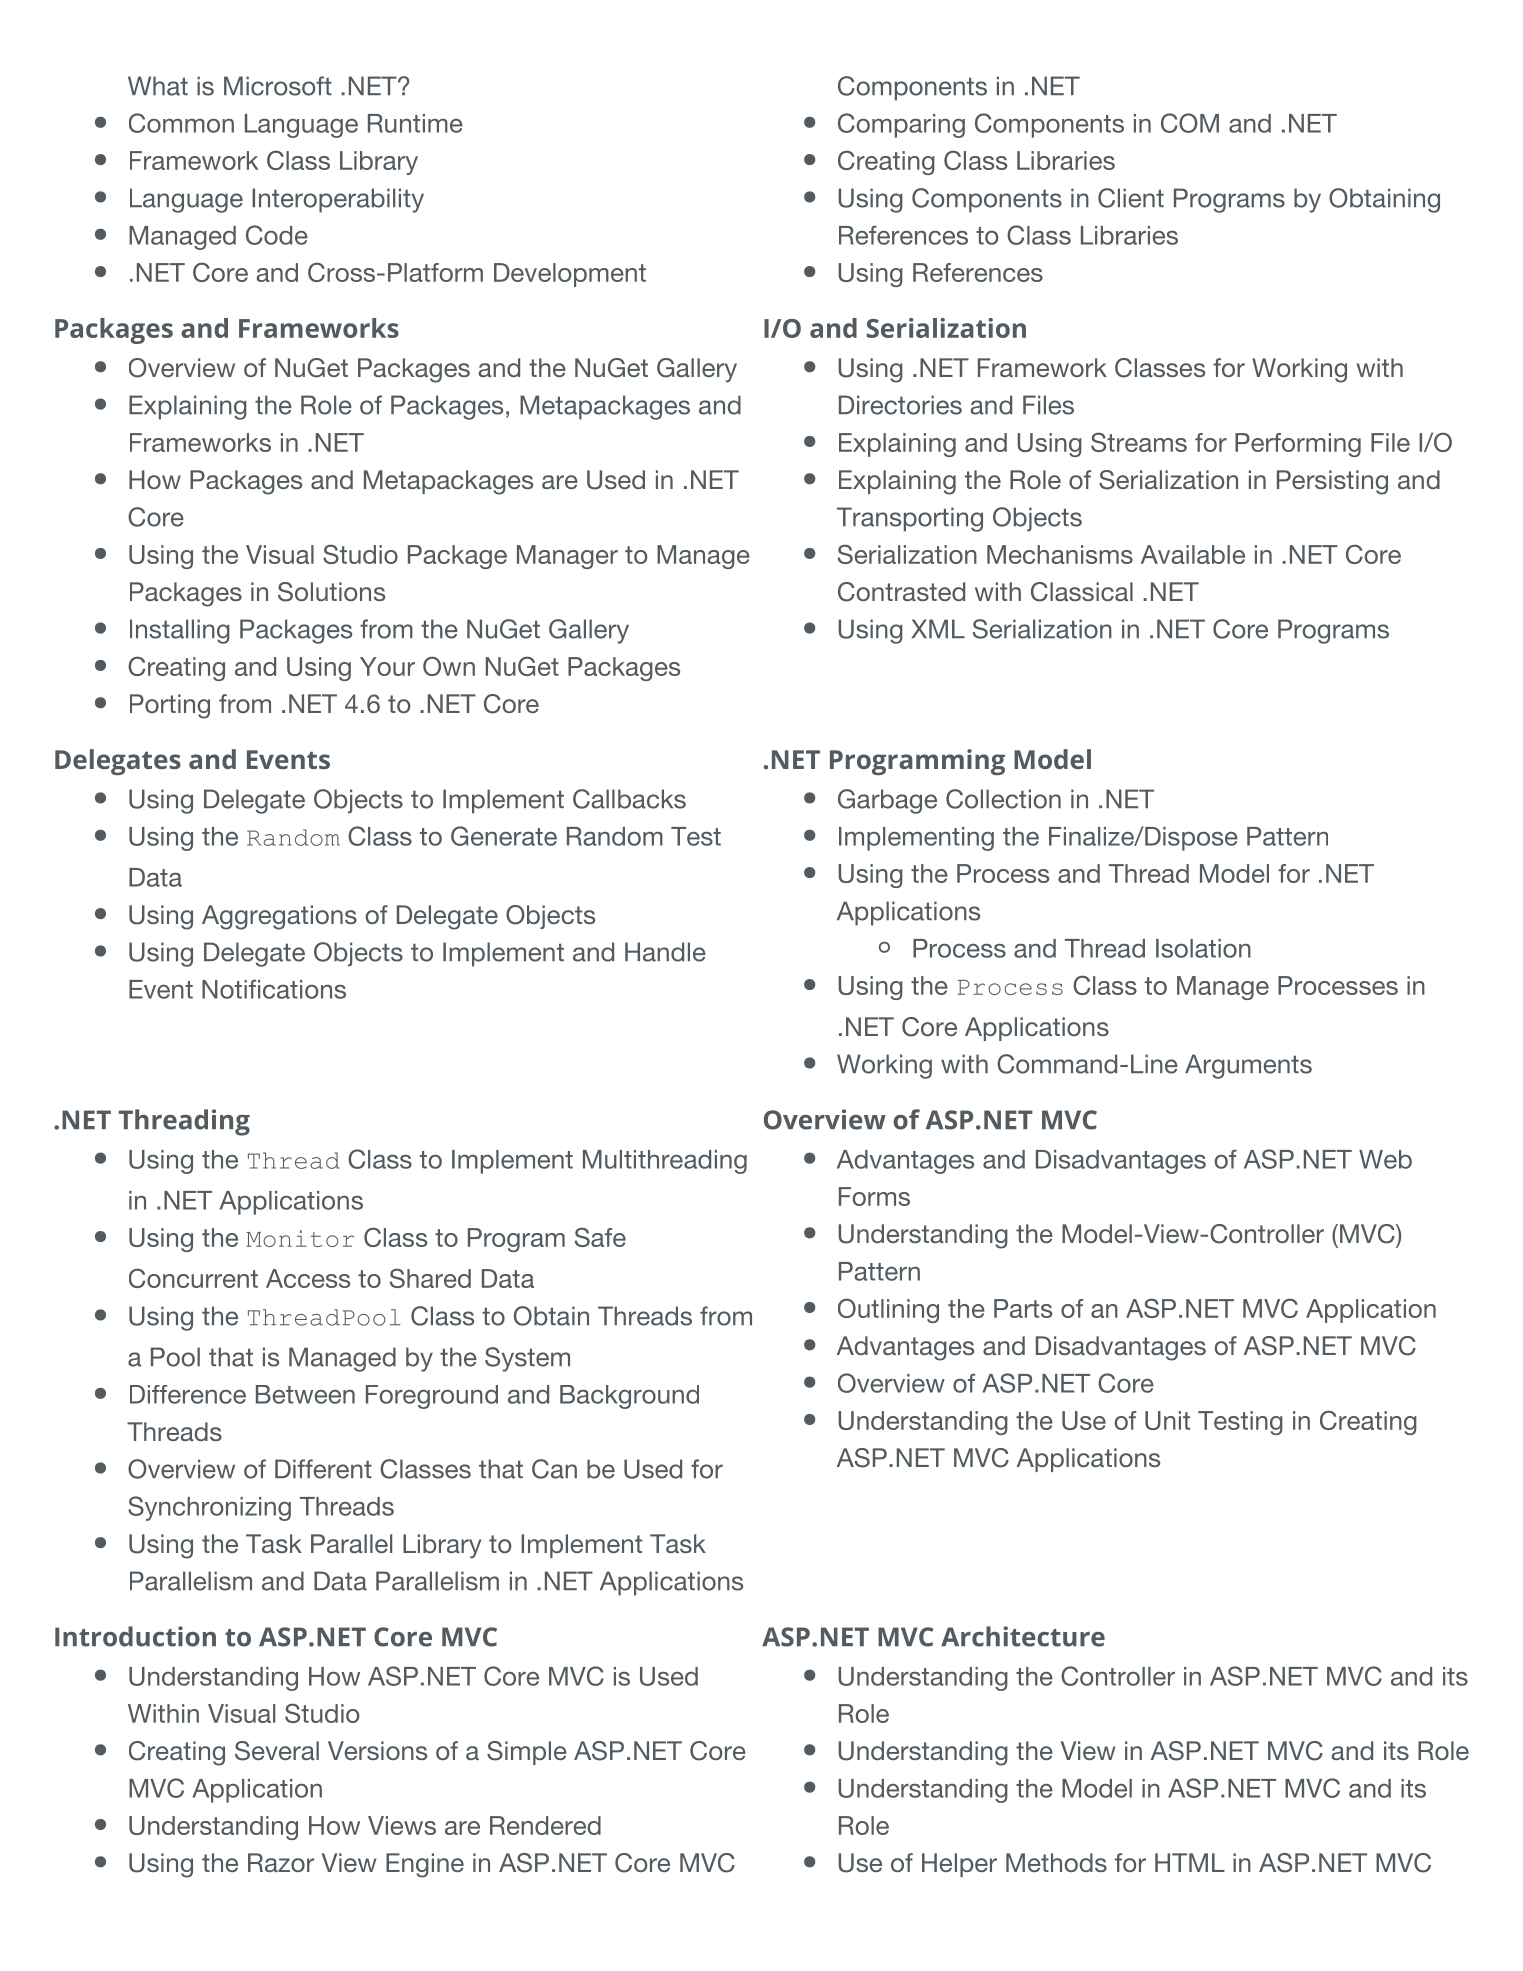  Describe the element at coordinates (1131, 198) in the screenshot. I see `Client` at that location.
